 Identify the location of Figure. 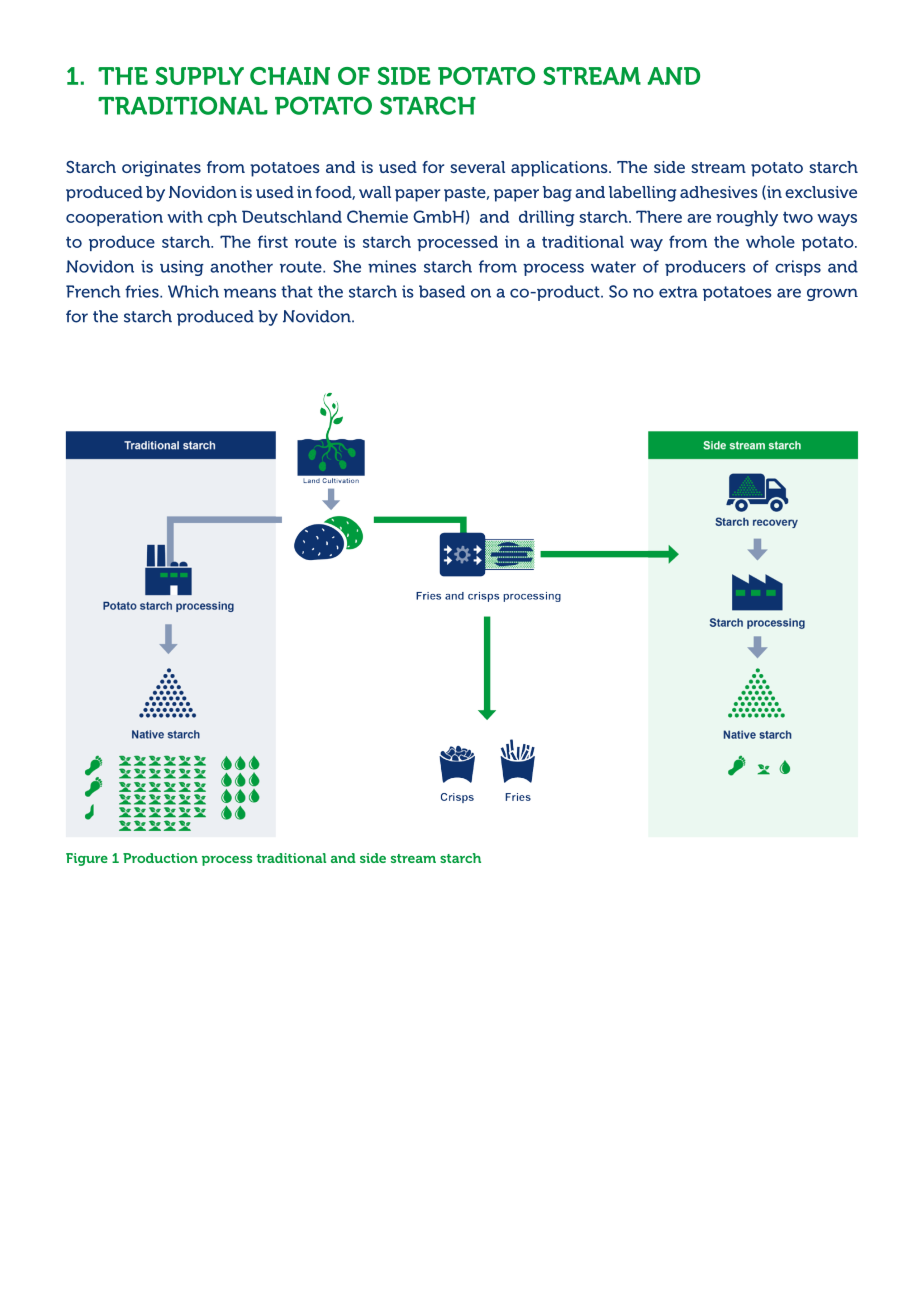
(87, 859).
